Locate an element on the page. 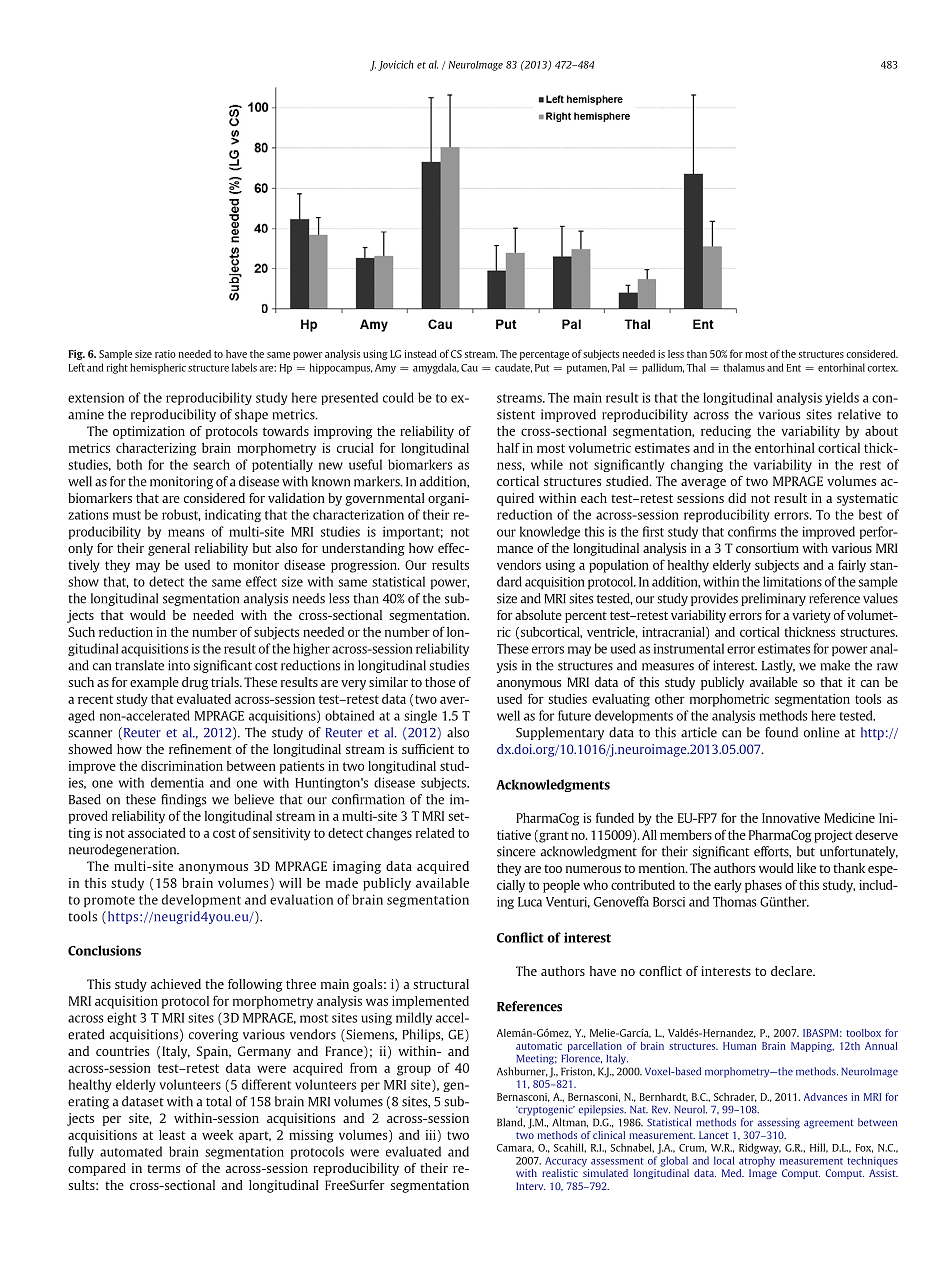  Supplementary is located at coordinates (560, 733).
